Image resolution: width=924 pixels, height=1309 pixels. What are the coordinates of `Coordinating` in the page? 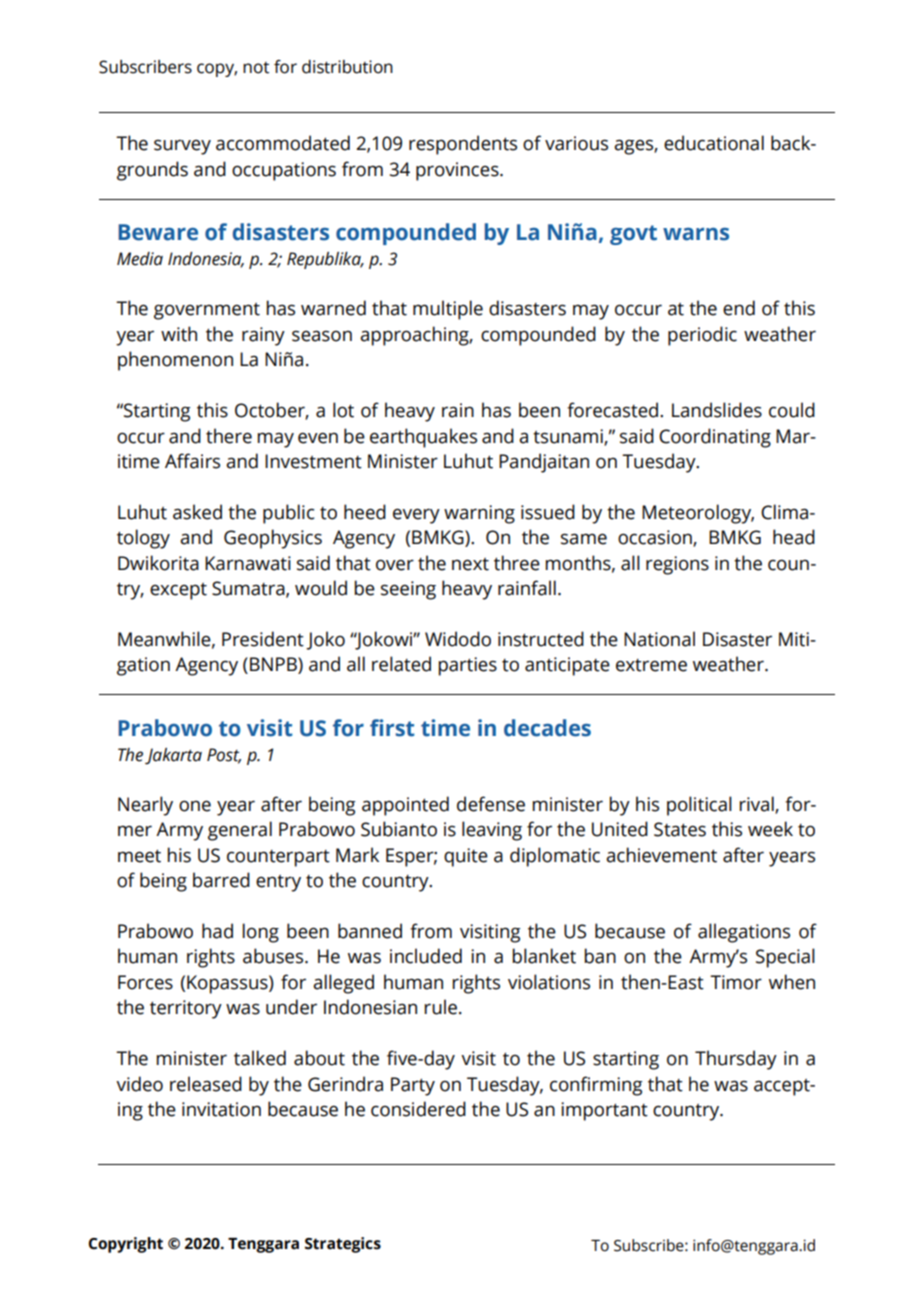 It's located at (715, 438).
